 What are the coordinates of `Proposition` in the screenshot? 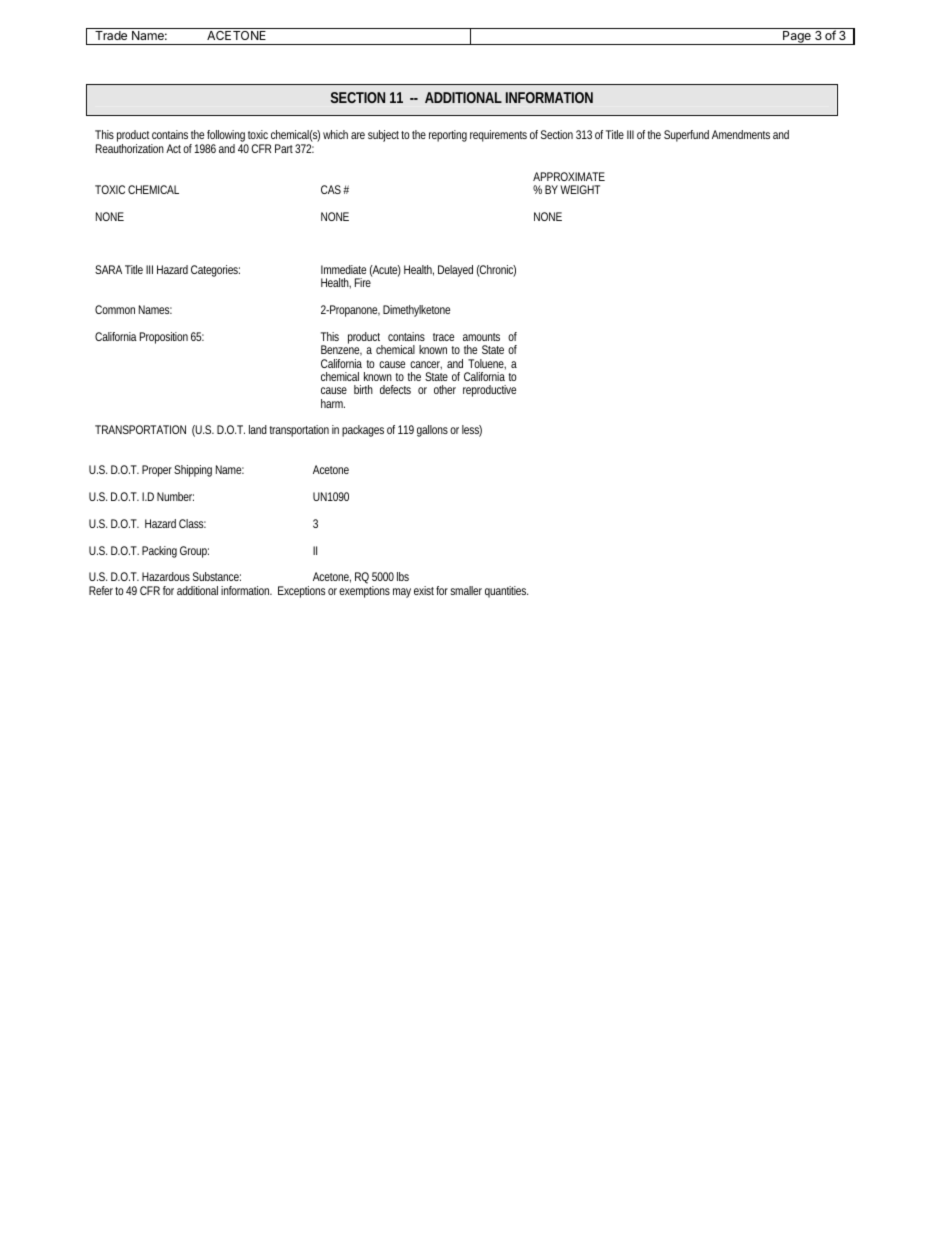 It's located at (164, 338).
